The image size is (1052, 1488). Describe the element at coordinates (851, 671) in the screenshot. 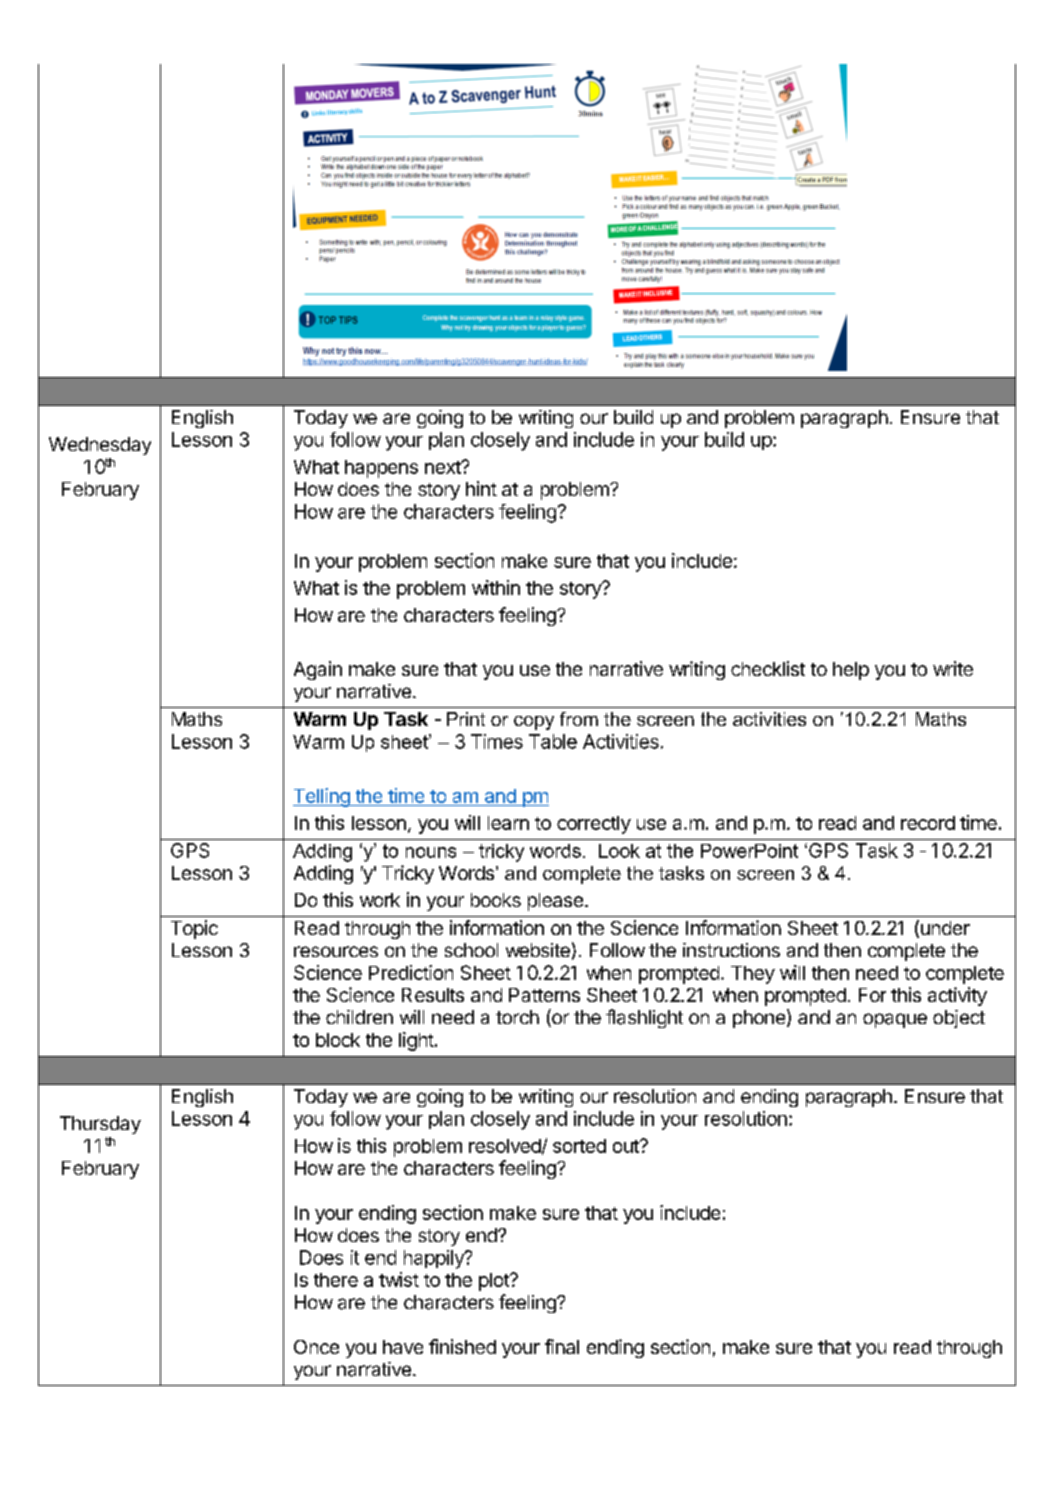

I see `help` at that location.
